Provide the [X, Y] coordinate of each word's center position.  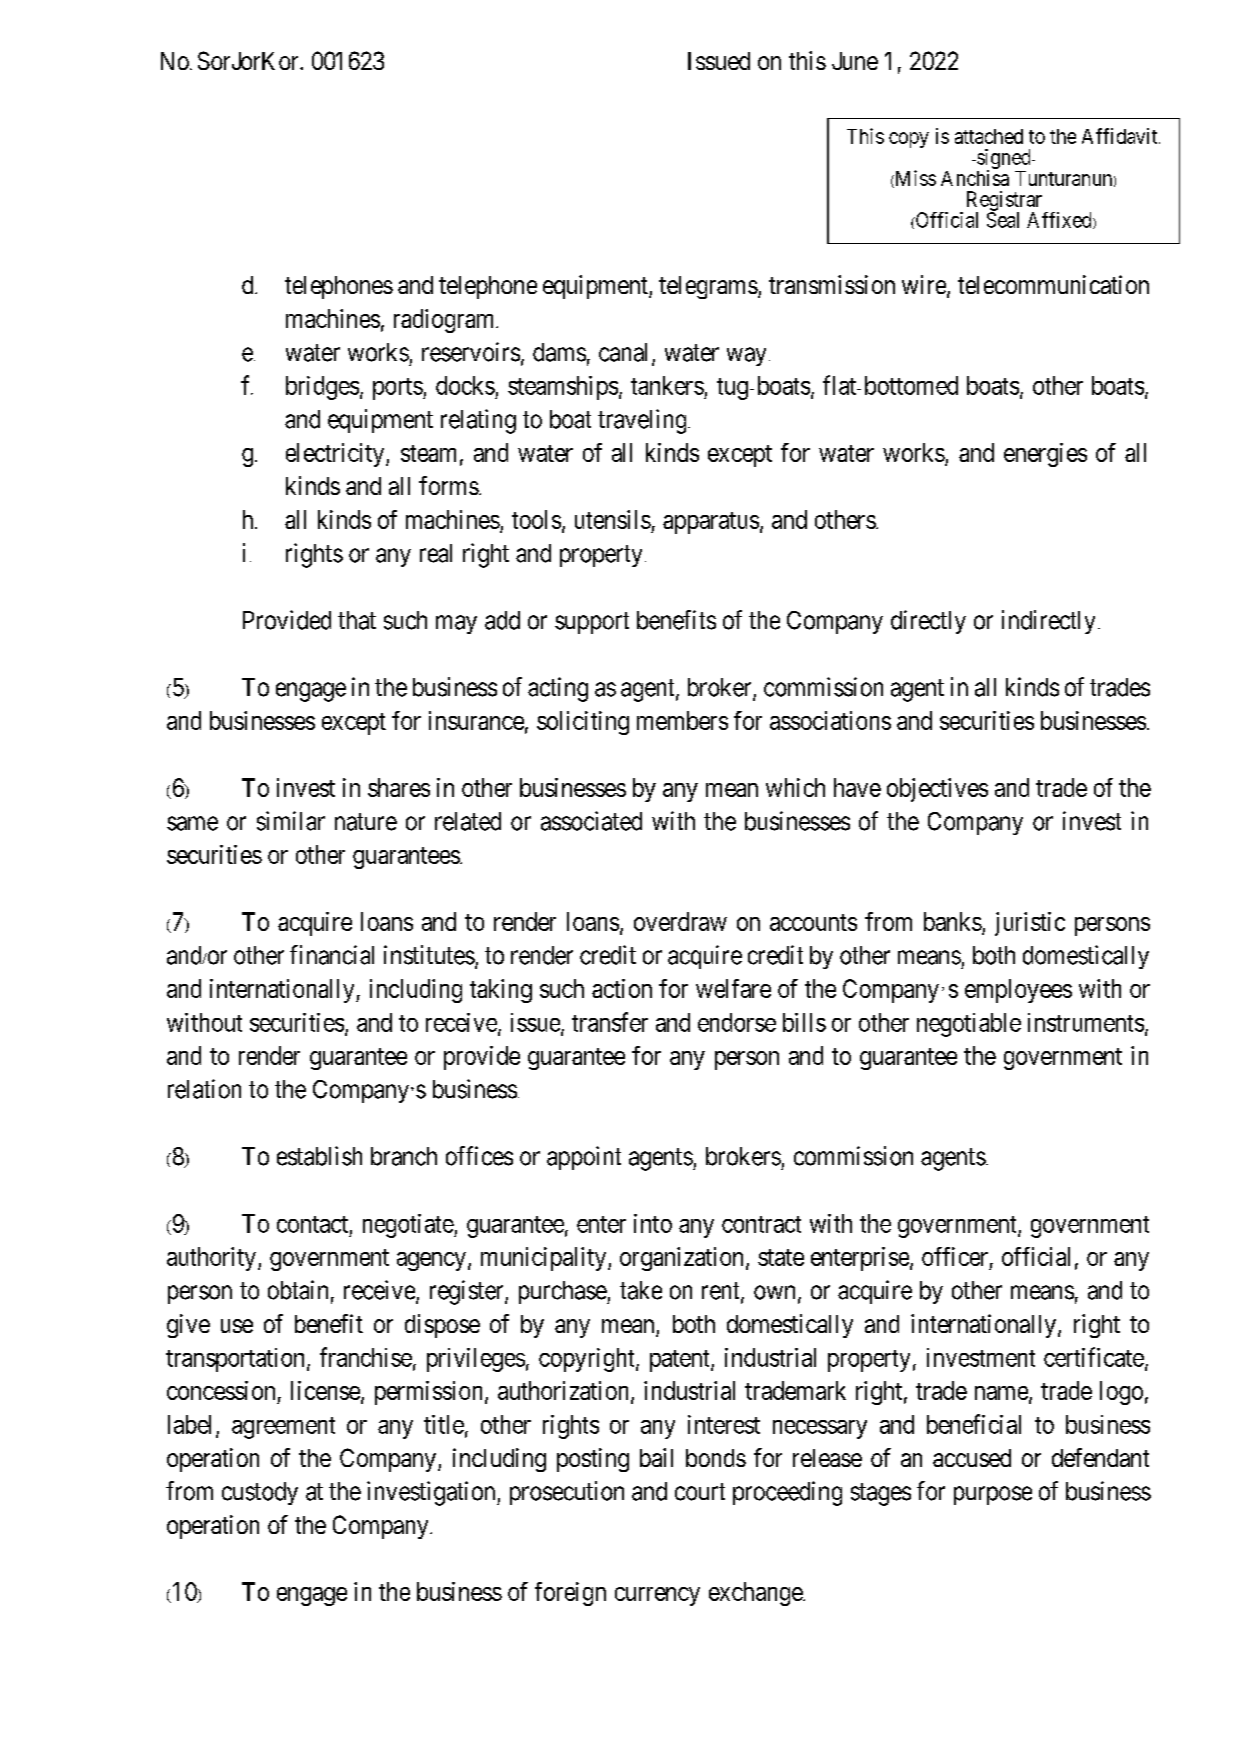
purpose [993, 1495]
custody [260, 1493]
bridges [322, 388]
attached [989, 136]
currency [657, 1596]
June [855, 61]
